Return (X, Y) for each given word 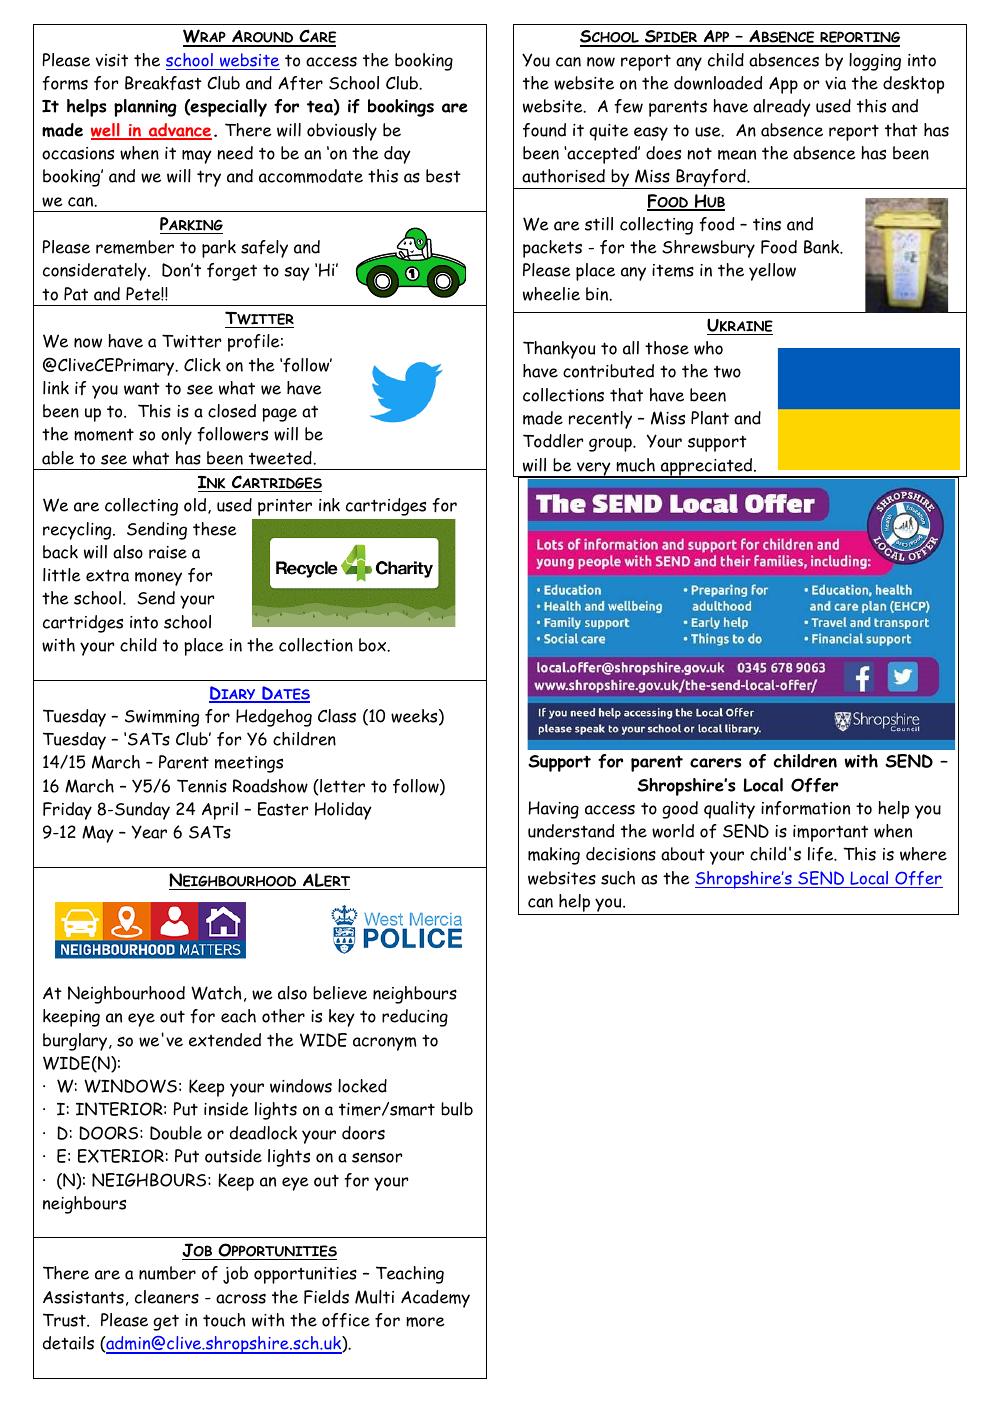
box (374, 645)
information (805, 808)
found (544, 130)
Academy (435, 1299)
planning (145, 108)
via (835, 83)
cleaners (167, 1297)
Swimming (162, 718)
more (425, 1322)
